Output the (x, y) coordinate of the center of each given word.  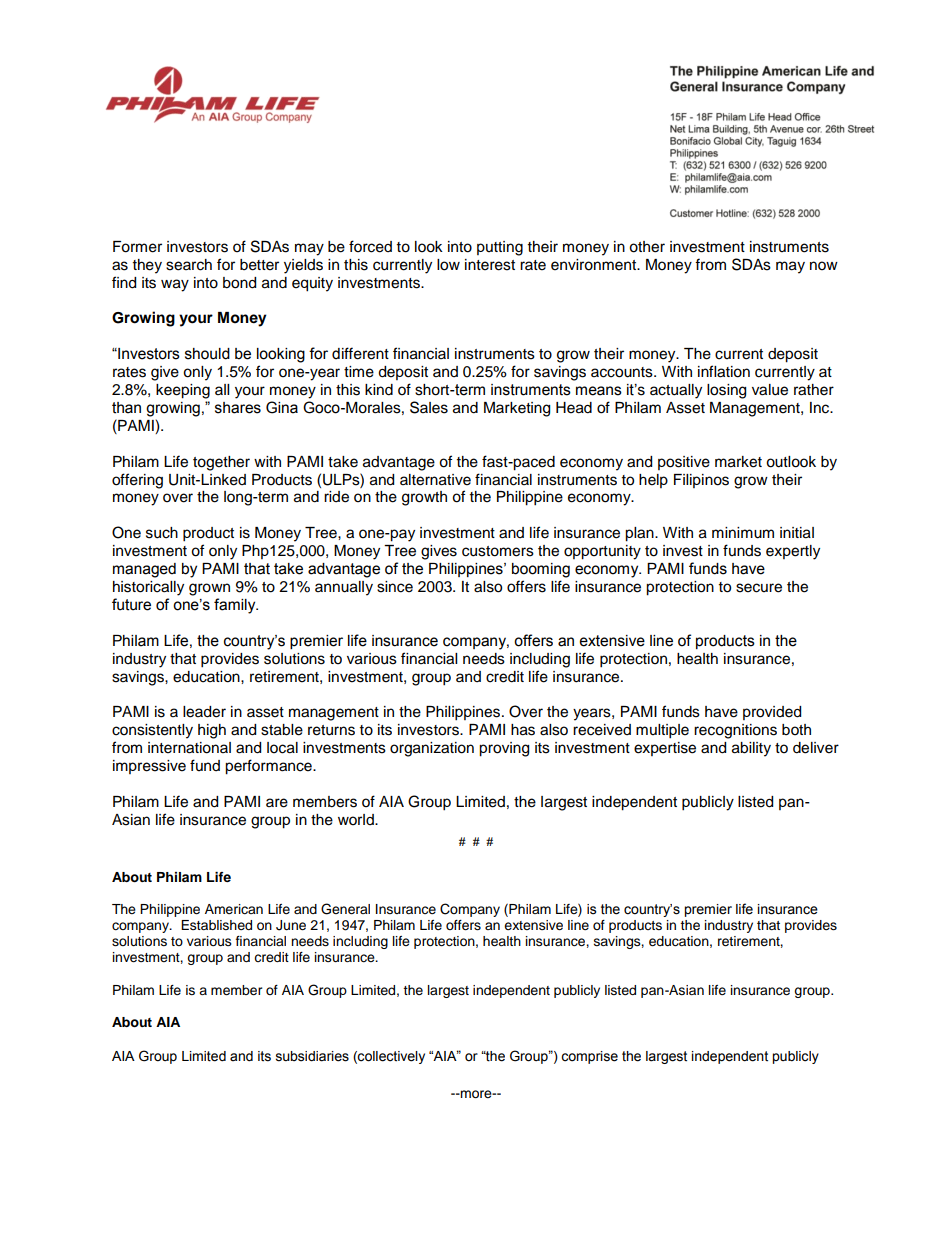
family (236, 606)
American (234, 909)
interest (490, 265)
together (221, 463)
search (189, 265)
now (824, 266)
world (357, 820)
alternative (435, 480)
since (395, 587)
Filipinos (701, 481)
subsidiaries (312, 1056)
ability (751, 749)
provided (772, 713)
